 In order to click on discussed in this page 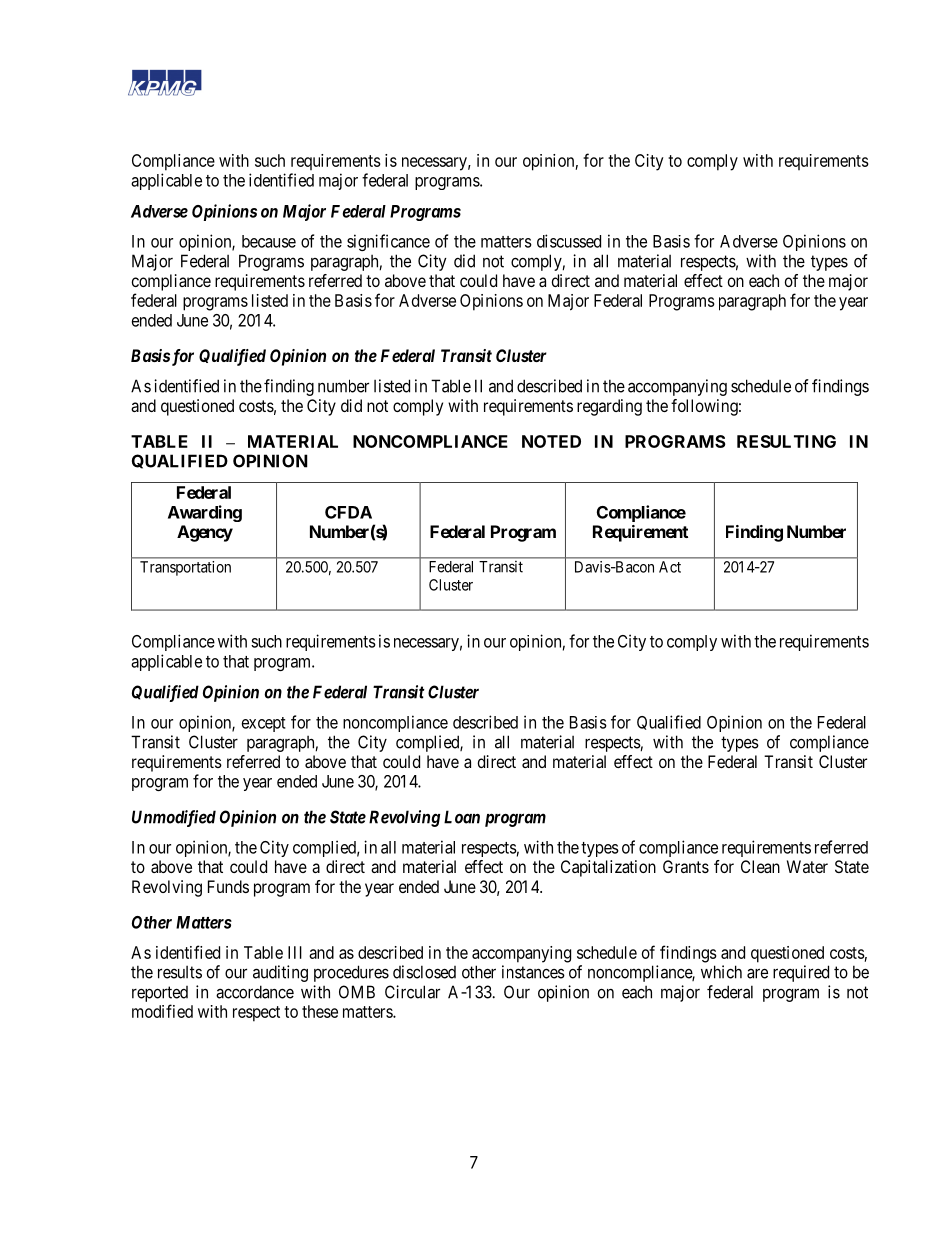, I will do `click(569, 241)`.
